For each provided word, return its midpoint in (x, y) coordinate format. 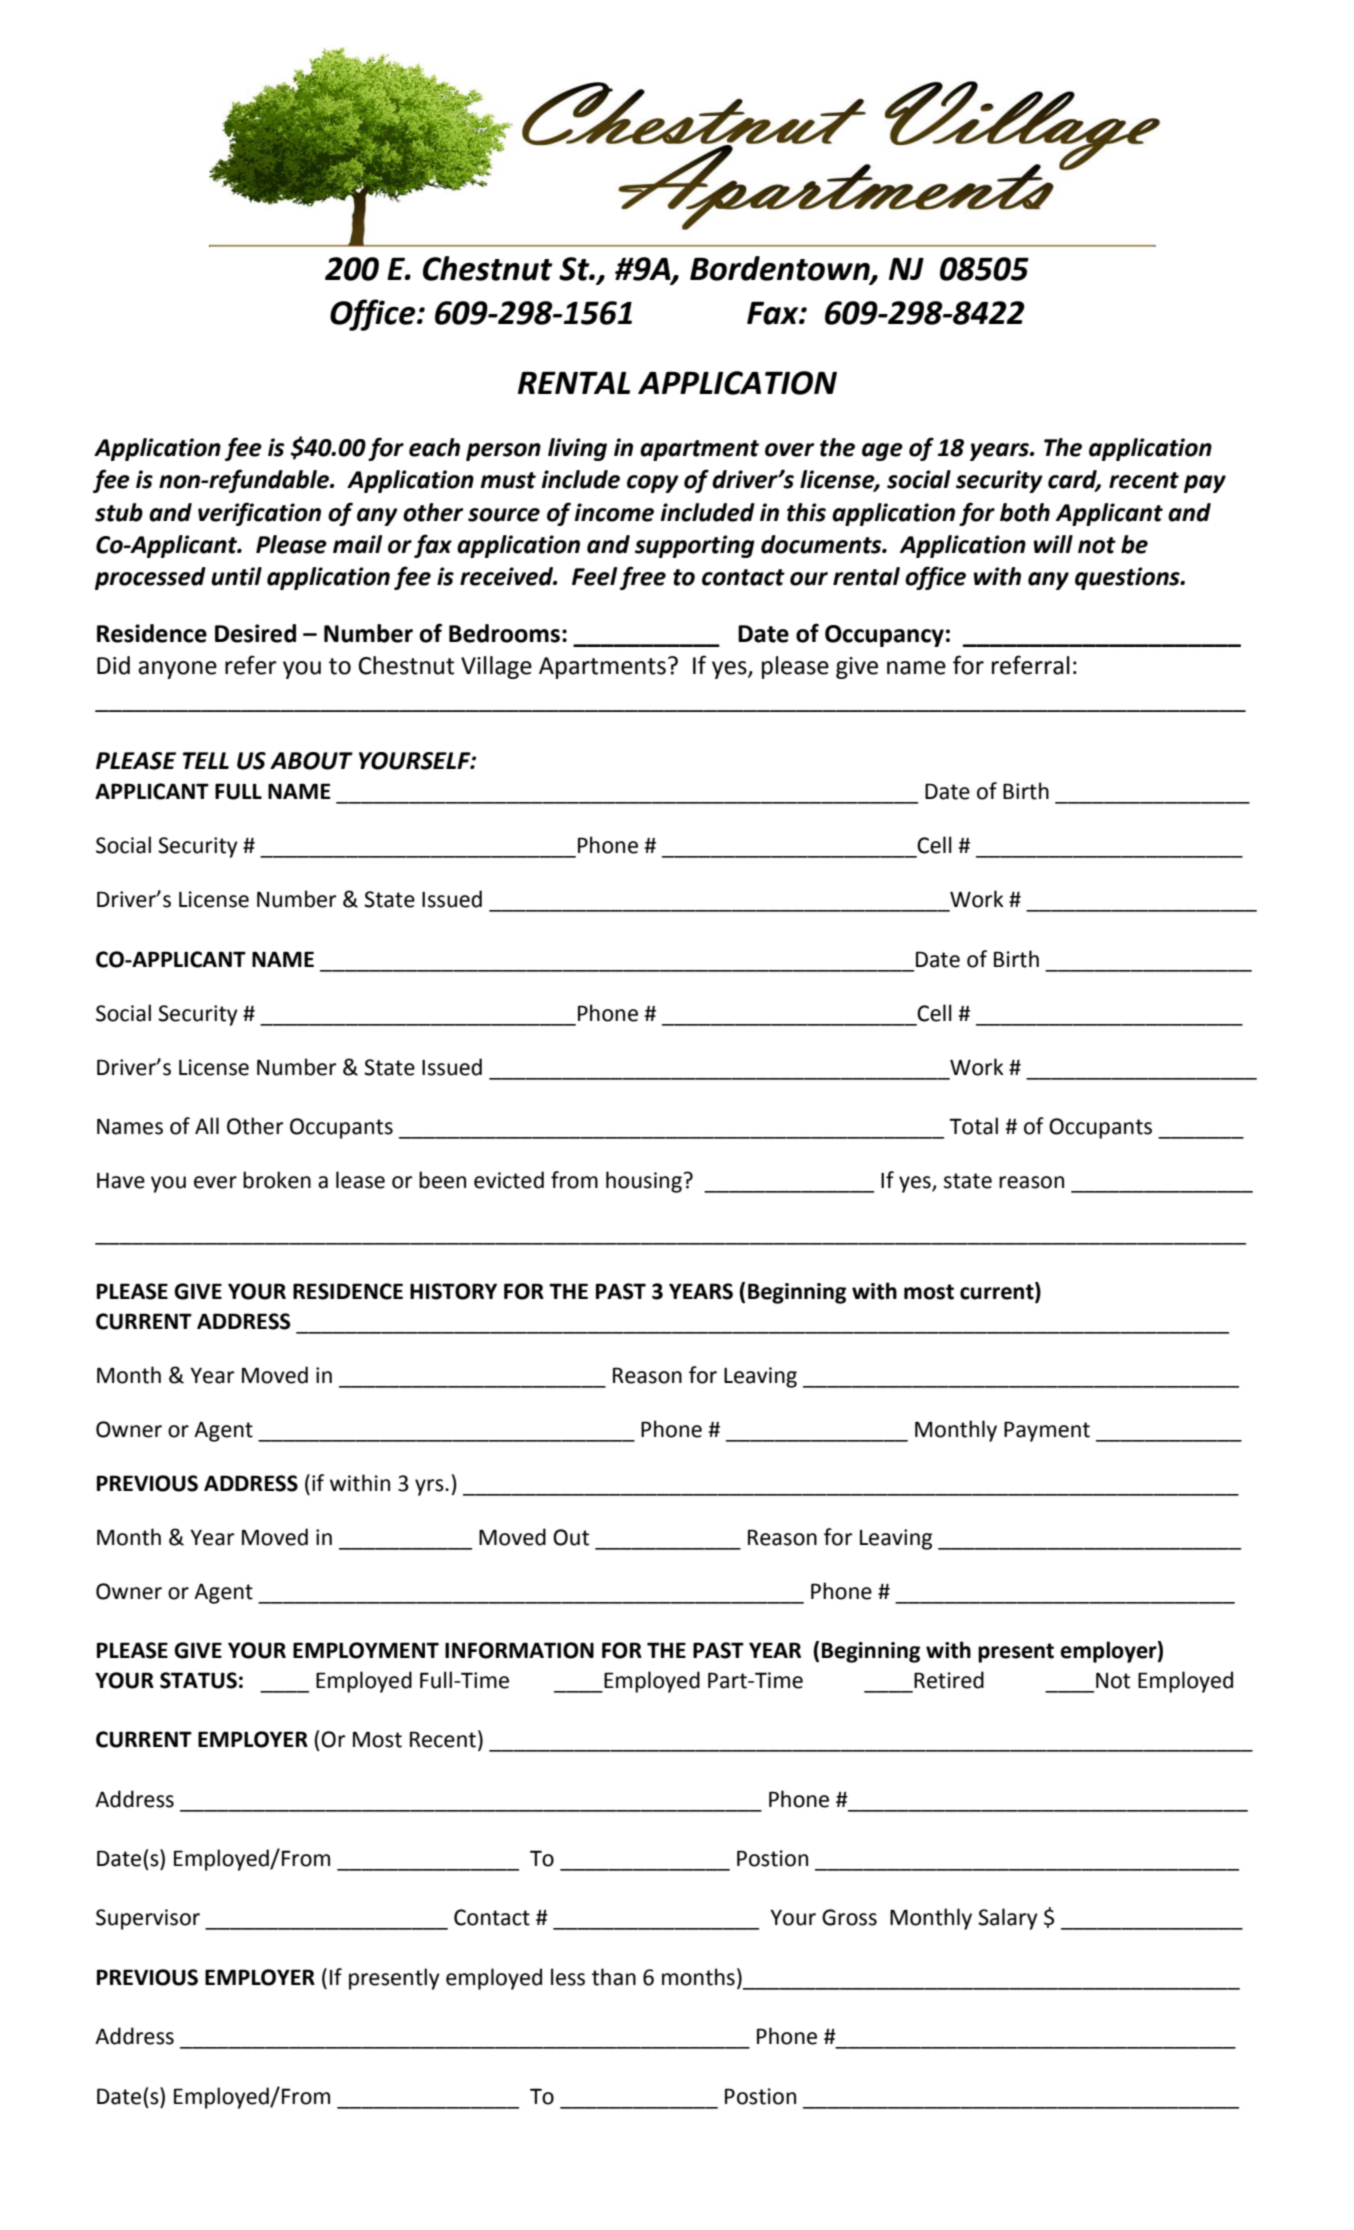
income (614, 512)
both (1025, 512)
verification (259, 514)
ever (215, 1182)
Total (973, 1126)
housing (645, 1182)
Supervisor (148, 1919)
